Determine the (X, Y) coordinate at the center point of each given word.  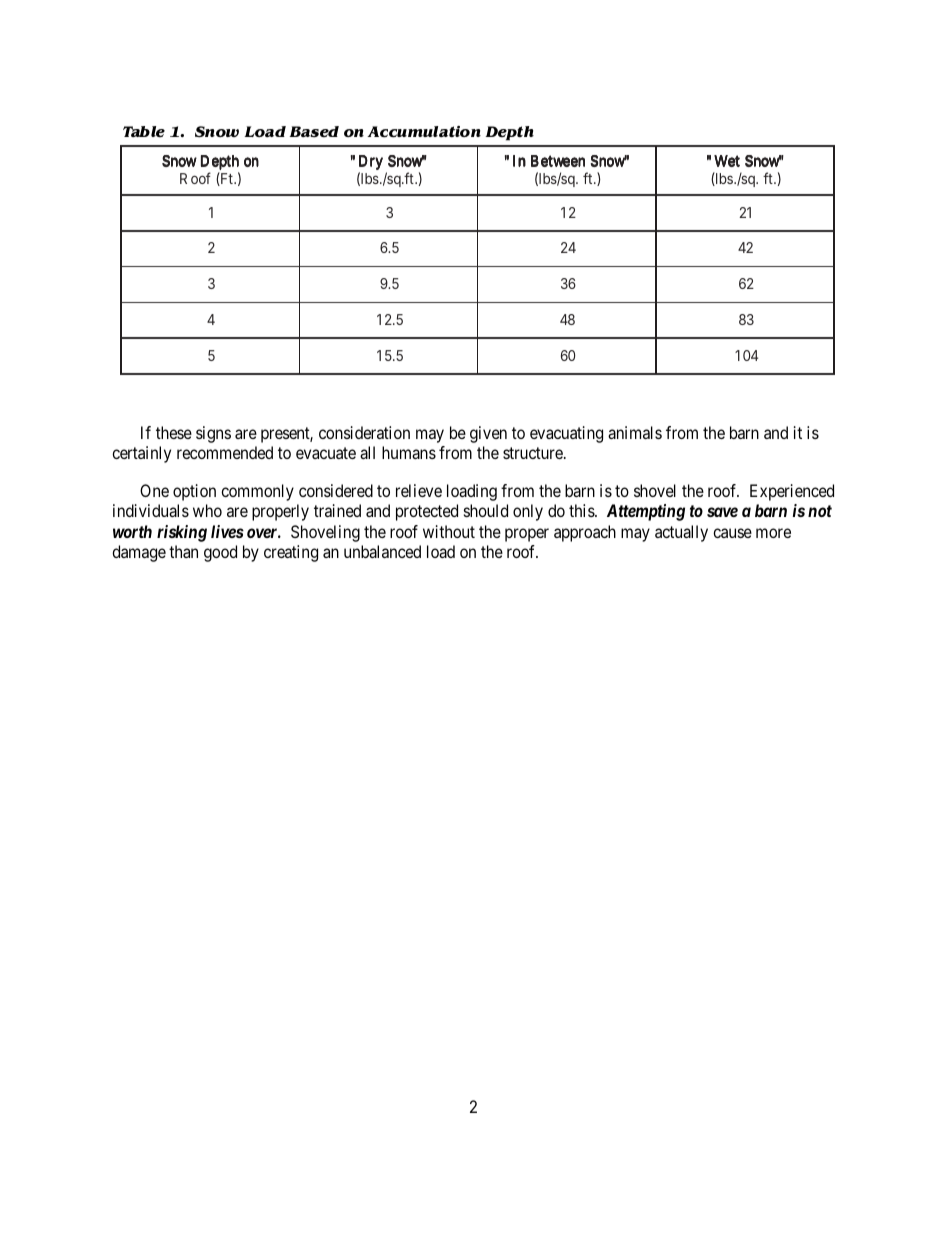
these (174, 432)
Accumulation (424, 132)
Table (144, 132)
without (449, 531)
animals (635, 432)
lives (227, 531)
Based (314, 132)
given (488, 434)
